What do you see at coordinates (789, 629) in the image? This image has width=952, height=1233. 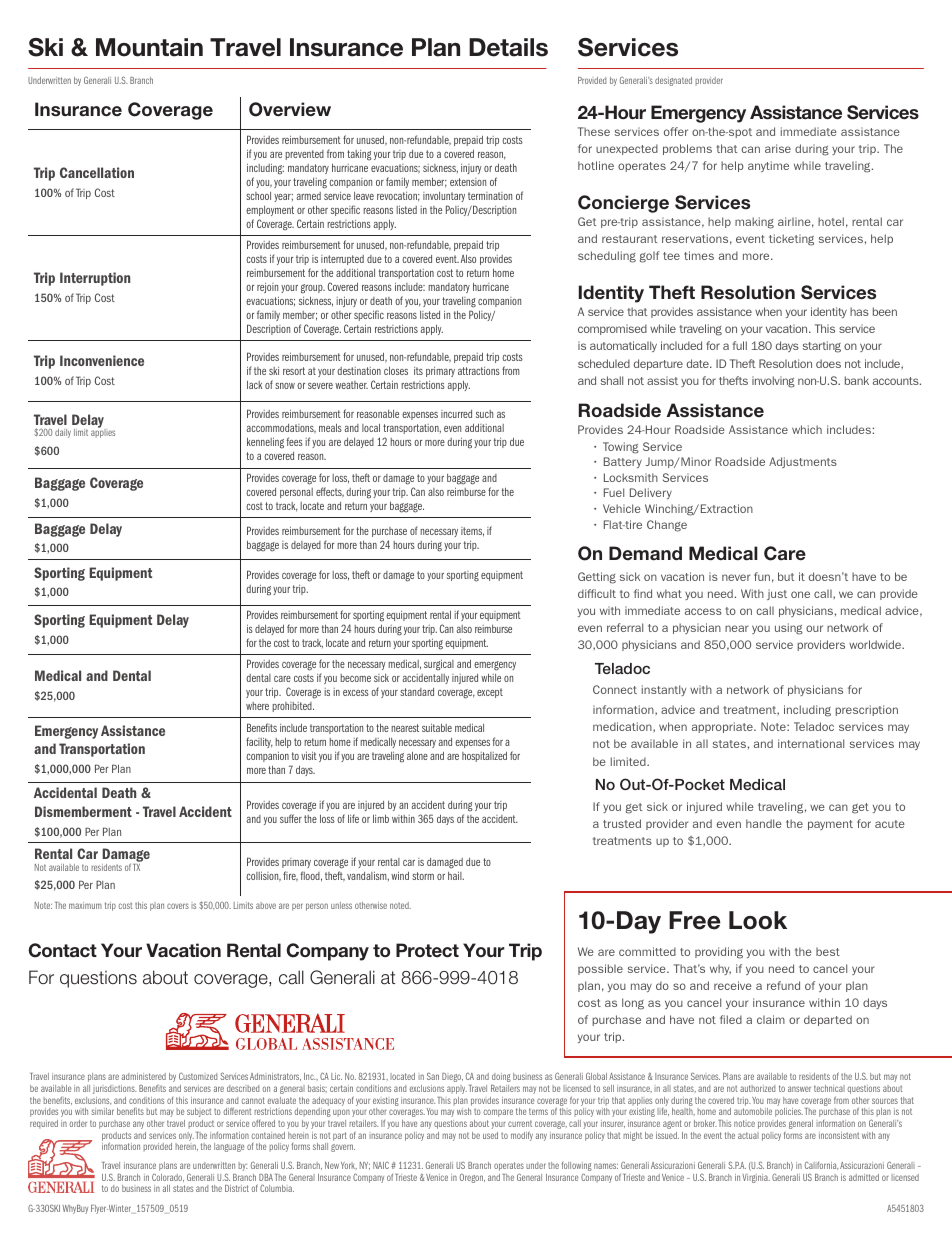 I see `using` at bounding box center [789, 629].
